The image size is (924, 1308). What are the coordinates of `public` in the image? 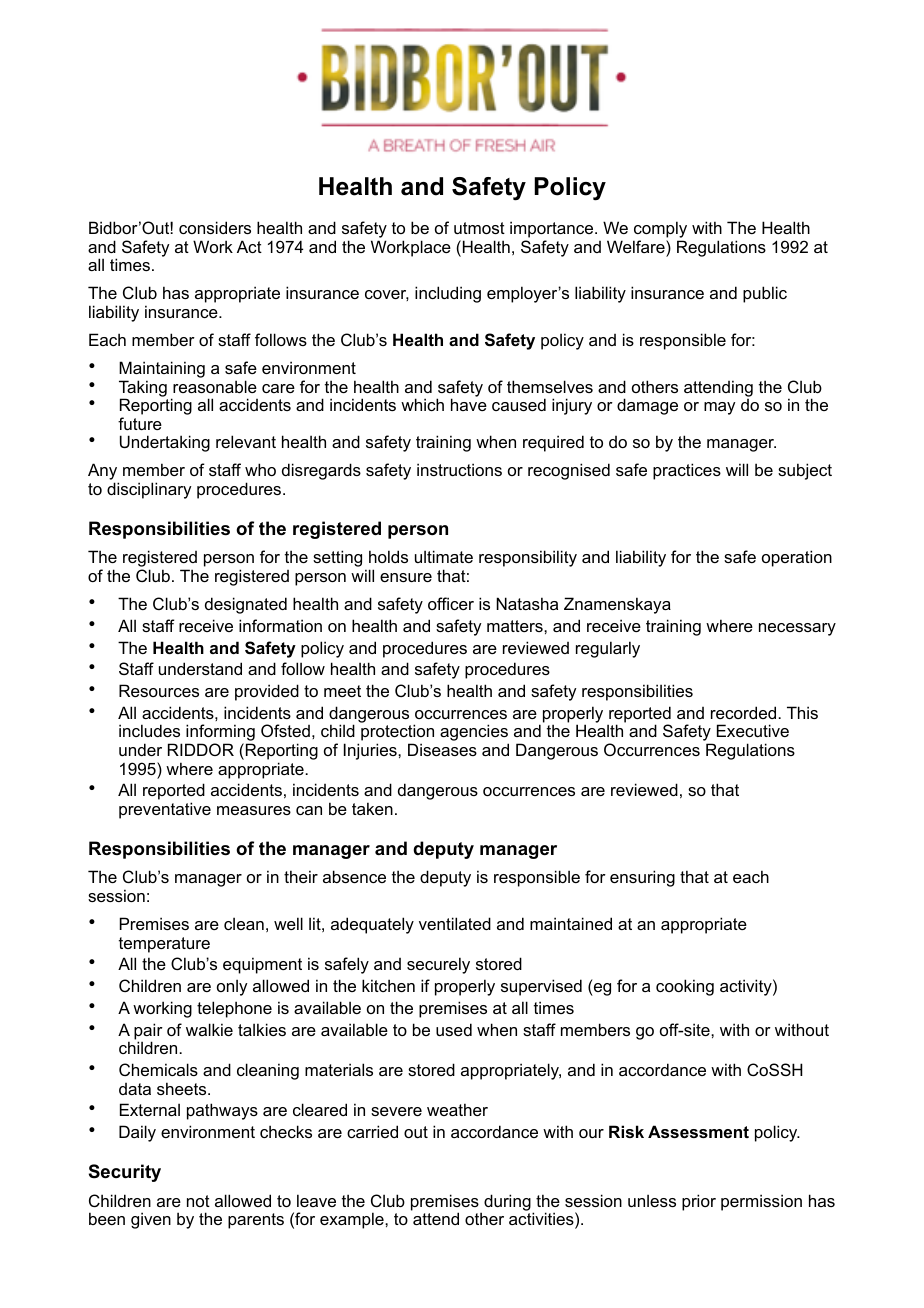 It's located at (765, 294).
